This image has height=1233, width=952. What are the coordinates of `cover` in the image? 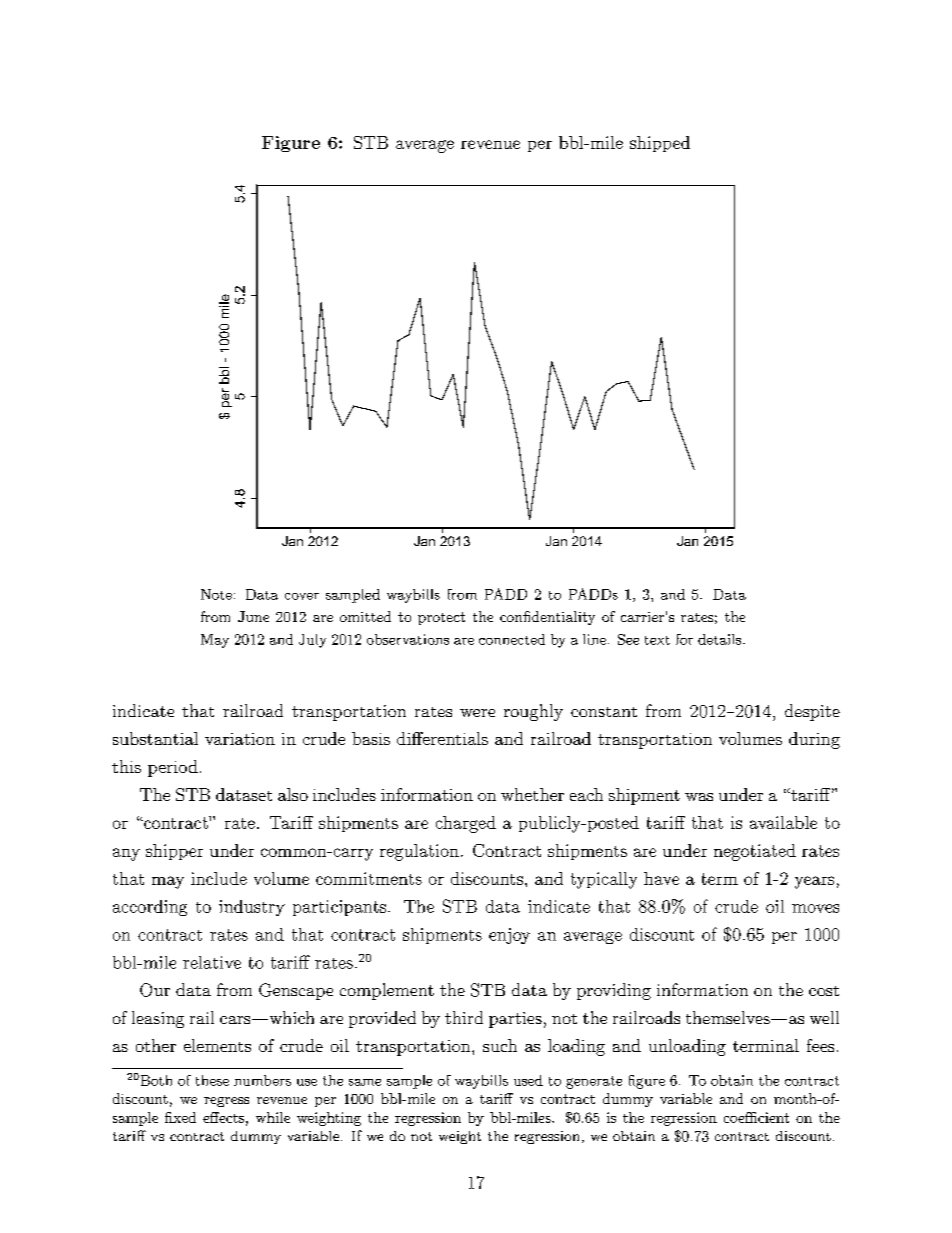 It's located at (302, 596).
